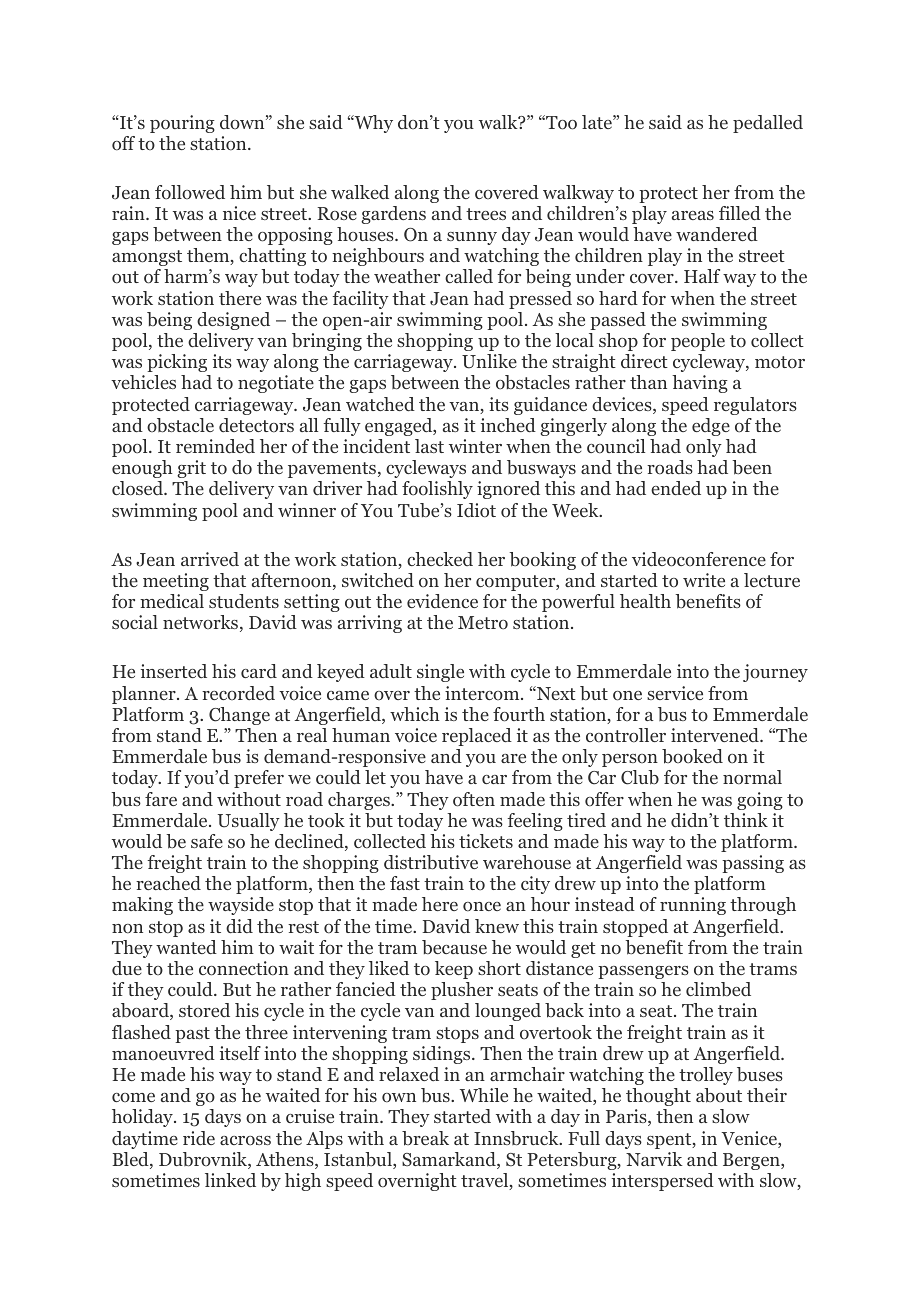 The width and height of the screenshot is (924, 1308). Describe the element at coordinates (174, 671) in the screenshot. I see `inserted` at that location.
